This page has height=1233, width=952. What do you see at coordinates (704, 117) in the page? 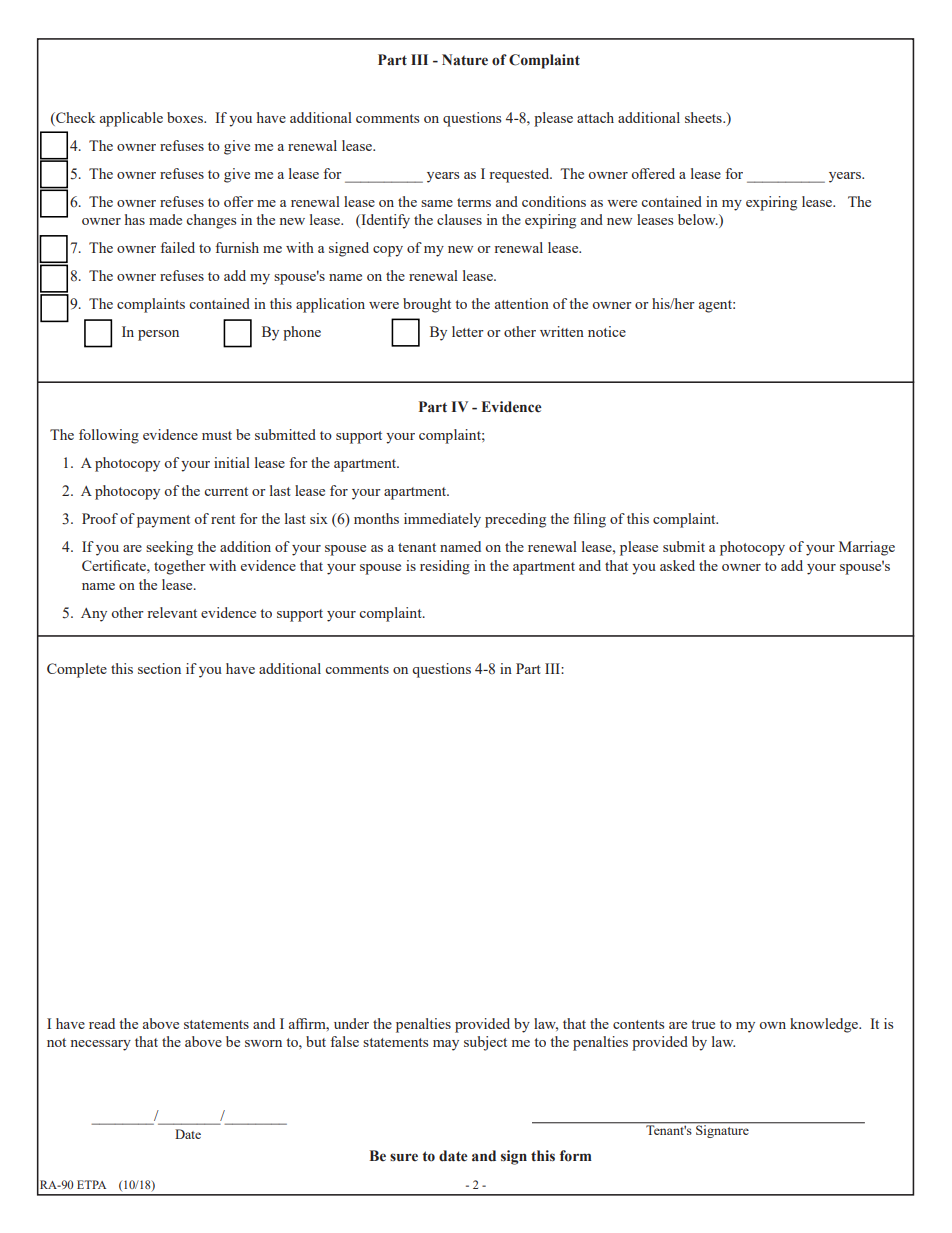
I see `sheets` at bounding box center [704, 117].
